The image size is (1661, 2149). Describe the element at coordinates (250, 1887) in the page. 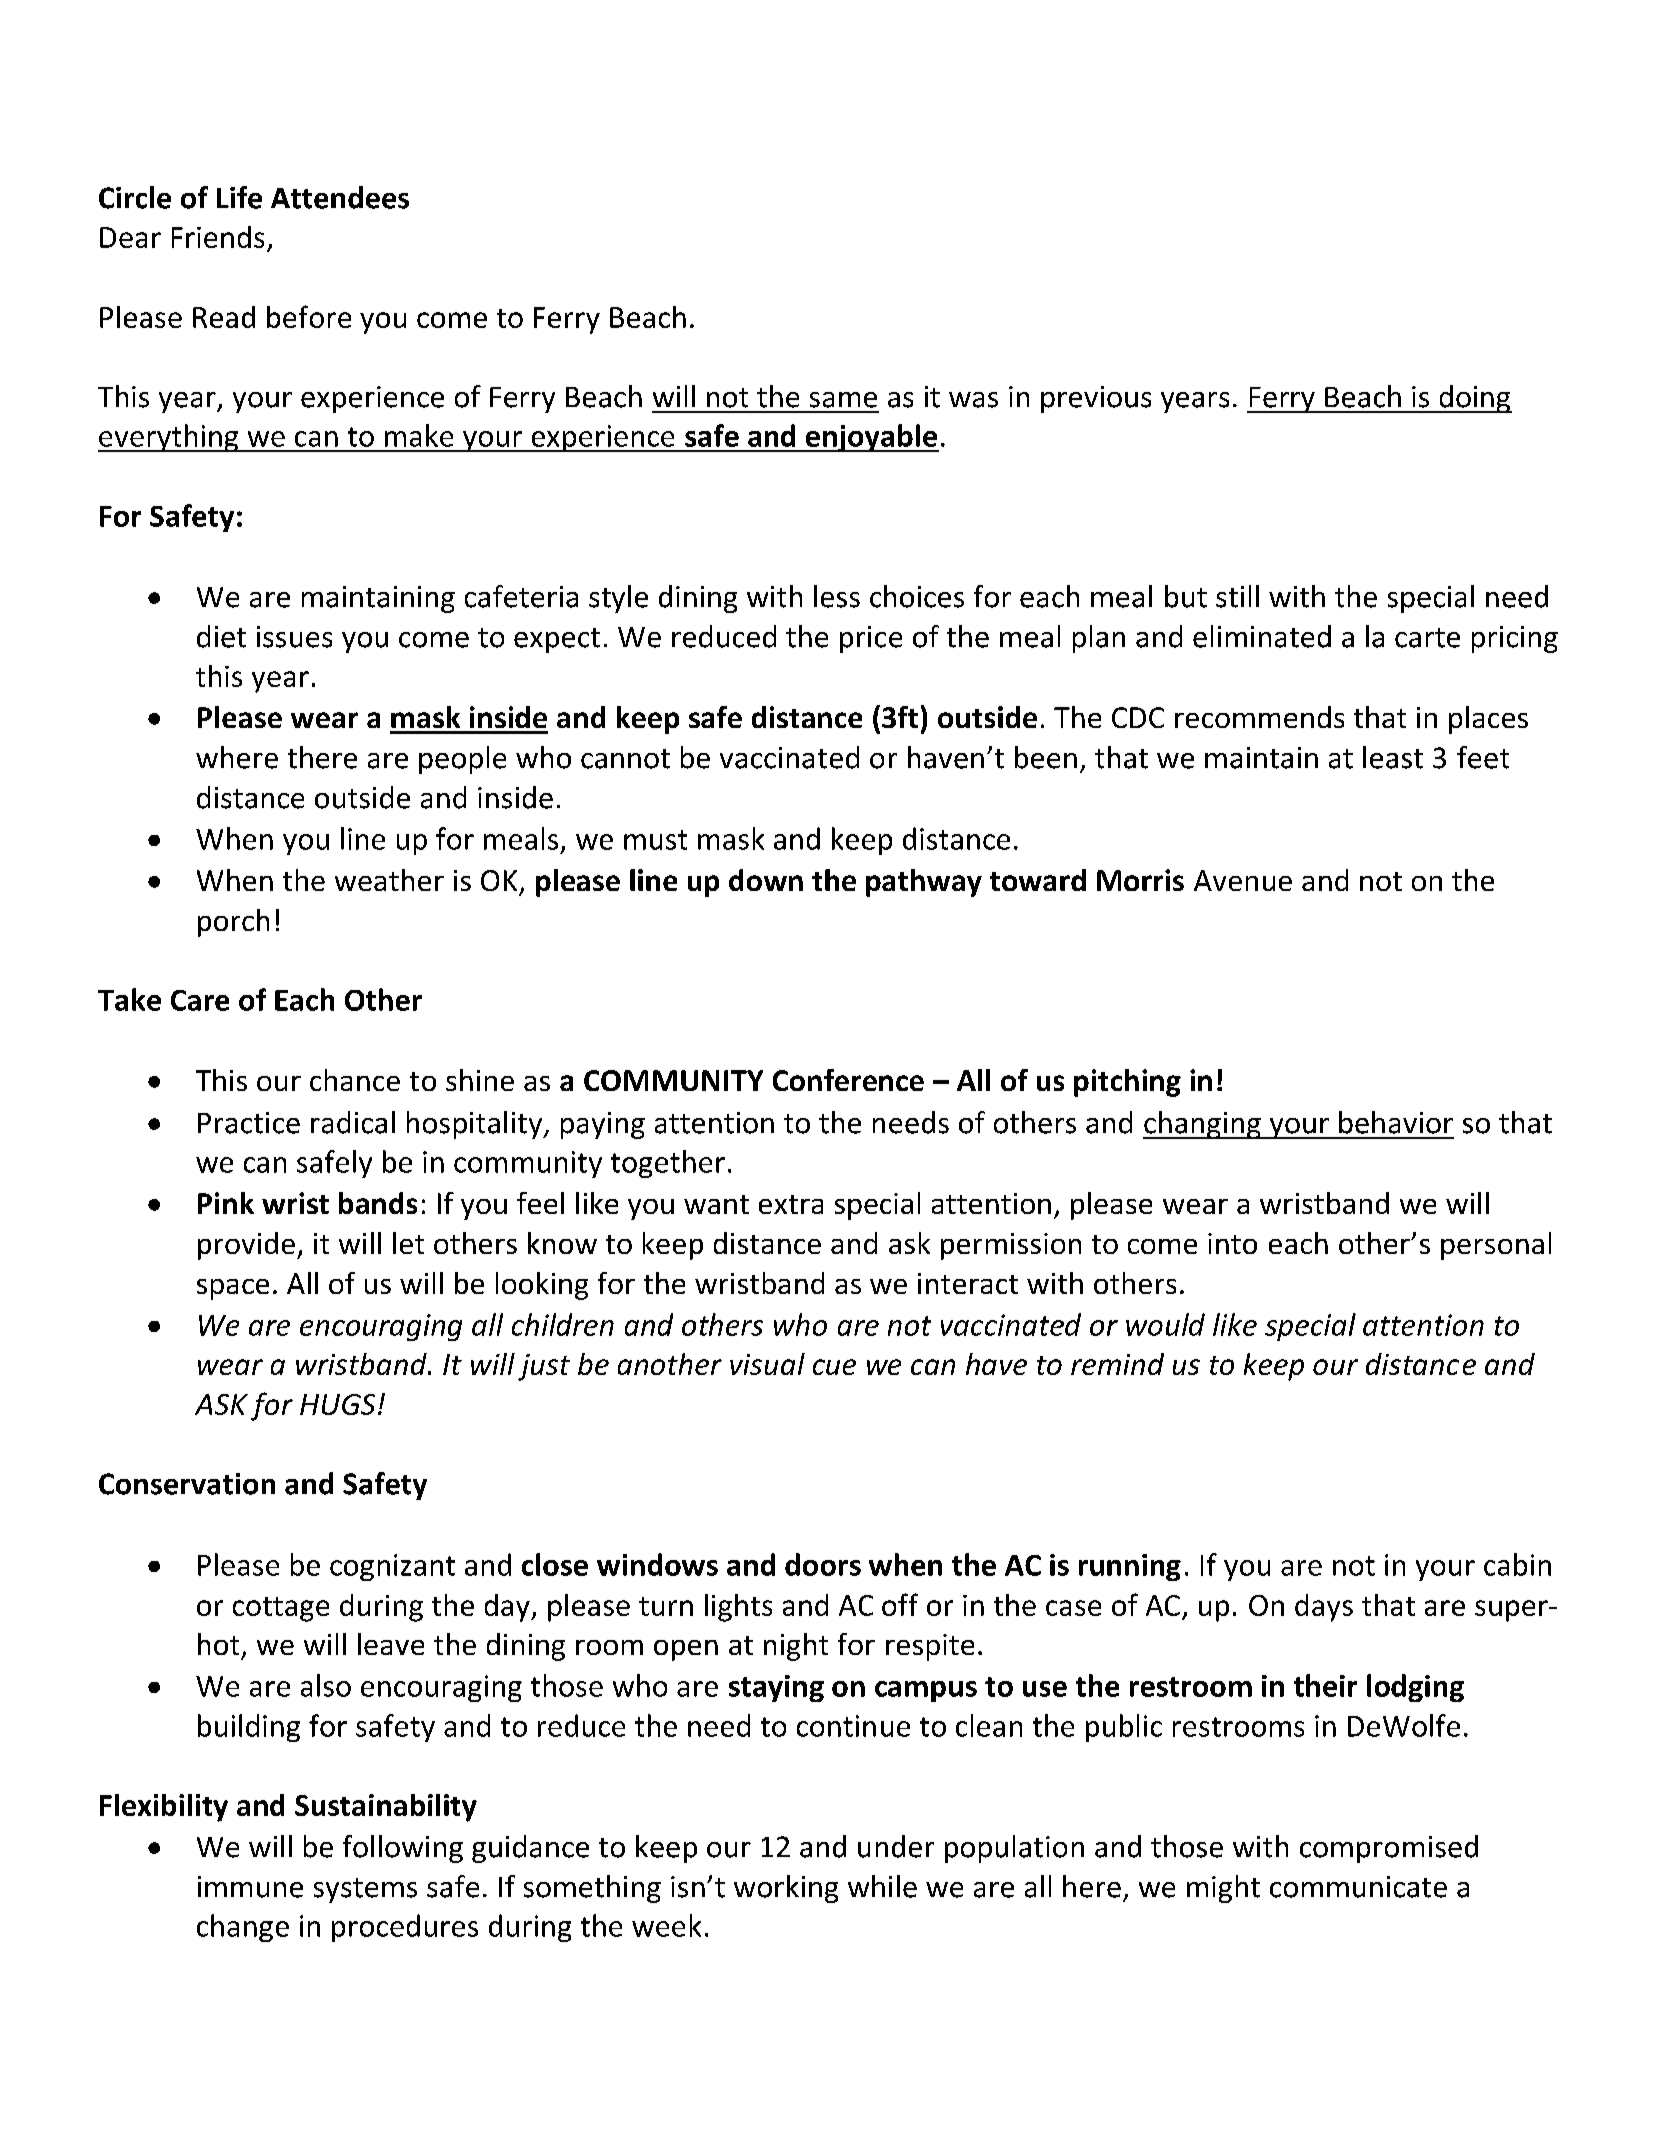

I see `immune` at that location.
